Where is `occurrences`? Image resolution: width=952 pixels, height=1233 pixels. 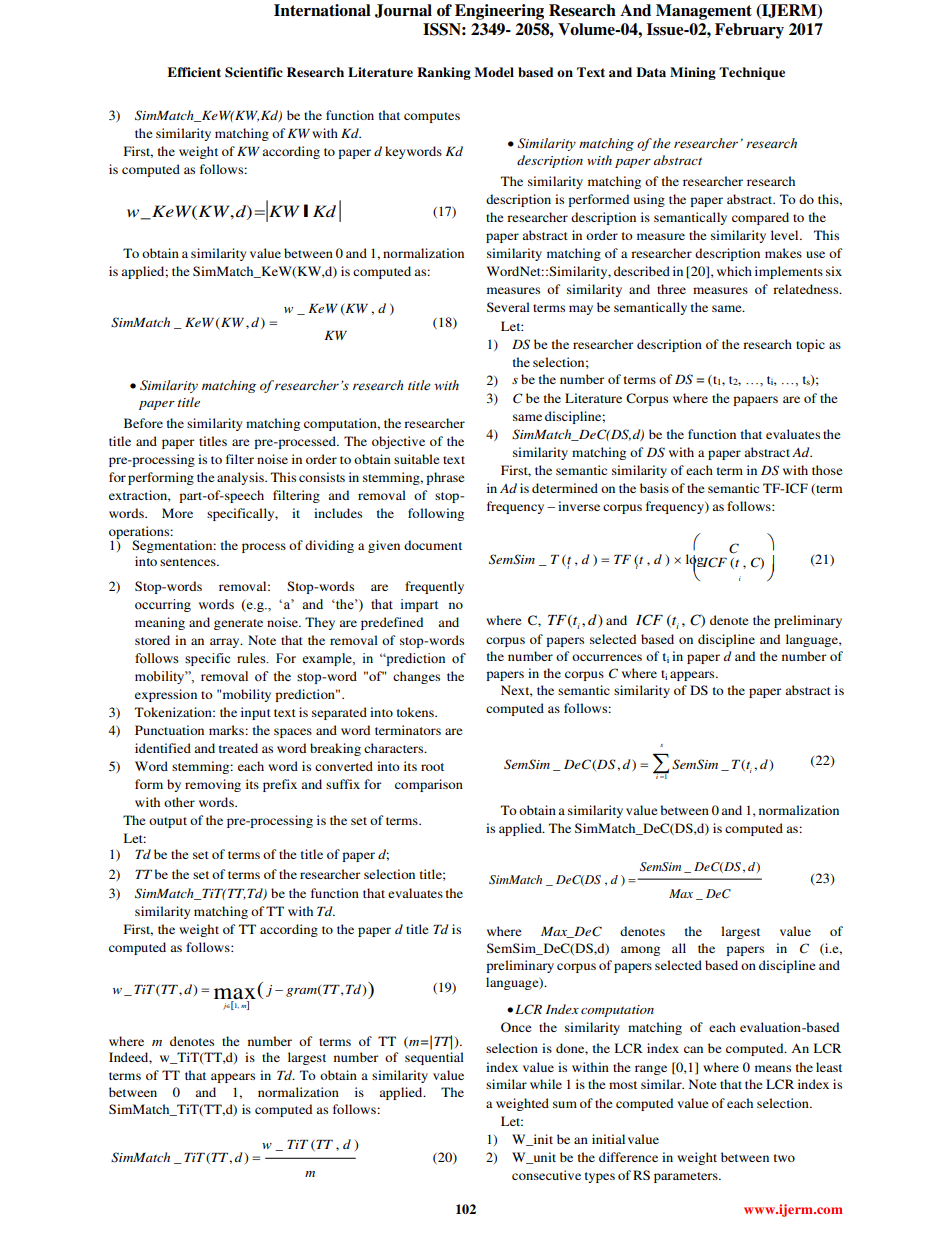
occurrences is located at coordinates (607, 657).
